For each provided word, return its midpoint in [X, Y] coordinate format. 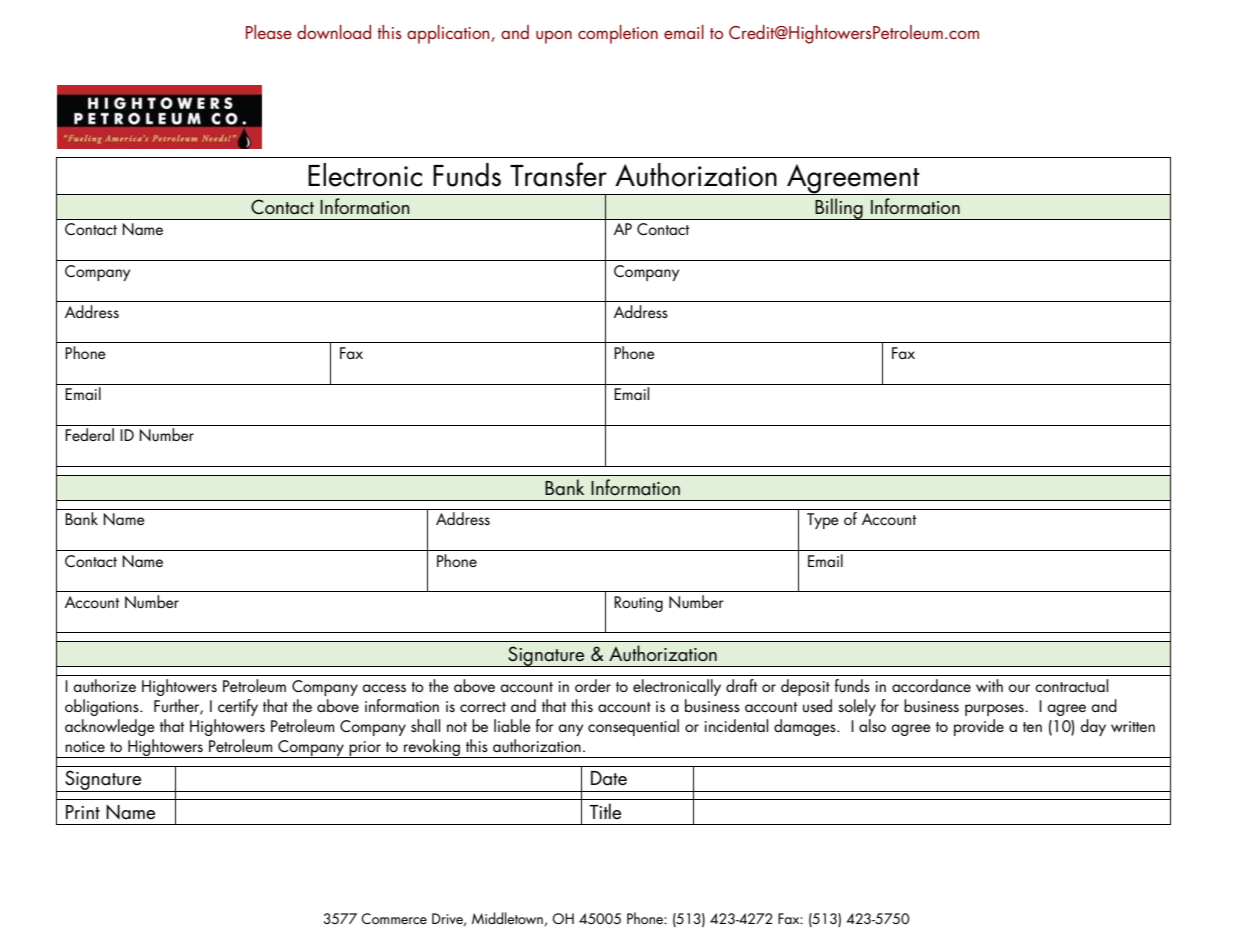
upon [554, 37]
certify [238, 707]
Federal [89, 434]
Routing [638, 604]
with [989, 685]
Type [823, 521]
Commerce [394, 918]
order [593, 685]
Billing [839, 209]
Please [269, 32]
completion [618, 34]
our [1019, 688]
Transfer [558, 174]
